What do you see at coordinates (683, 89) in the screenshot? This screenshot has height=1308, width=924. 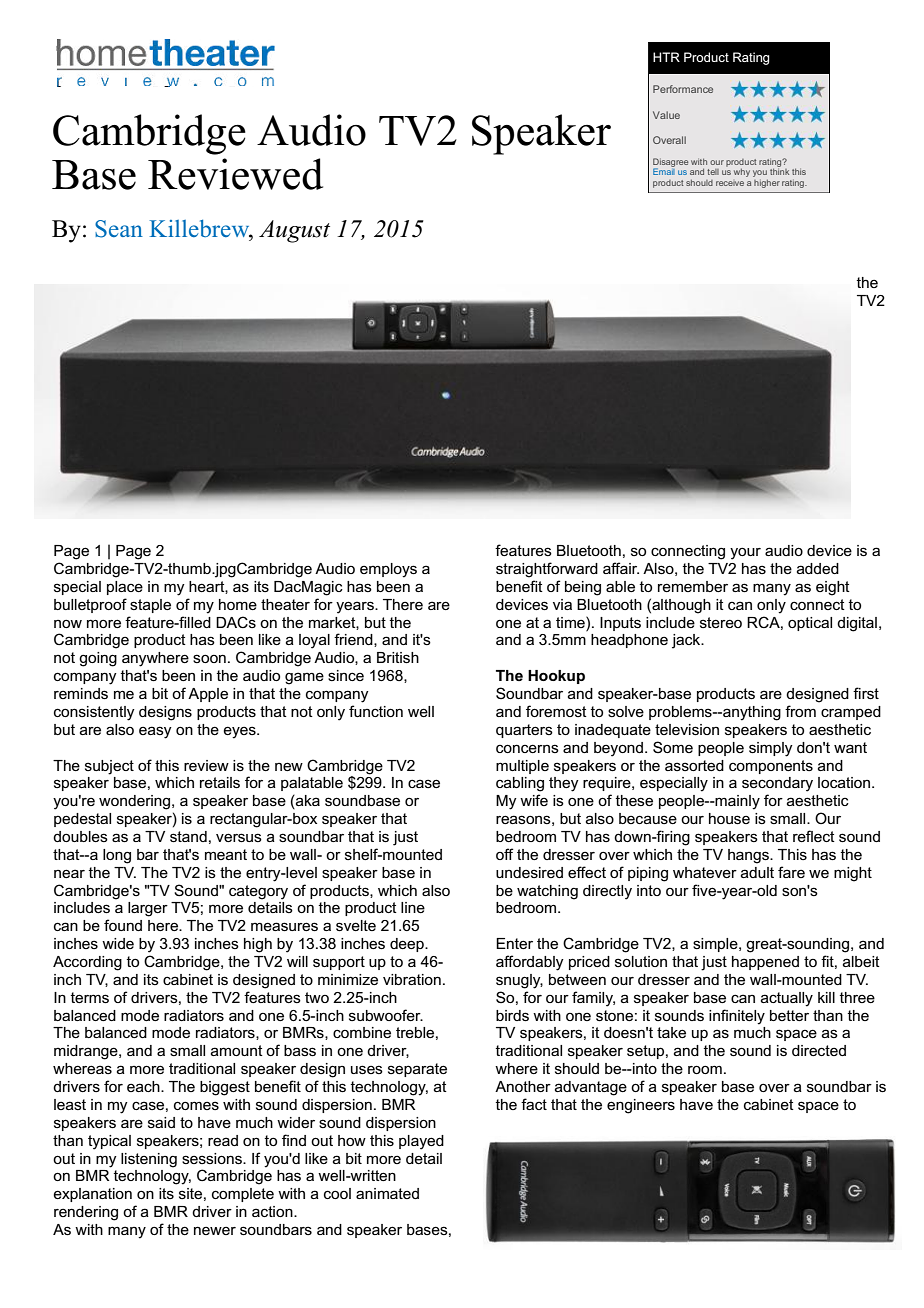 I see `Performance` at bounding box center [683, 89].
